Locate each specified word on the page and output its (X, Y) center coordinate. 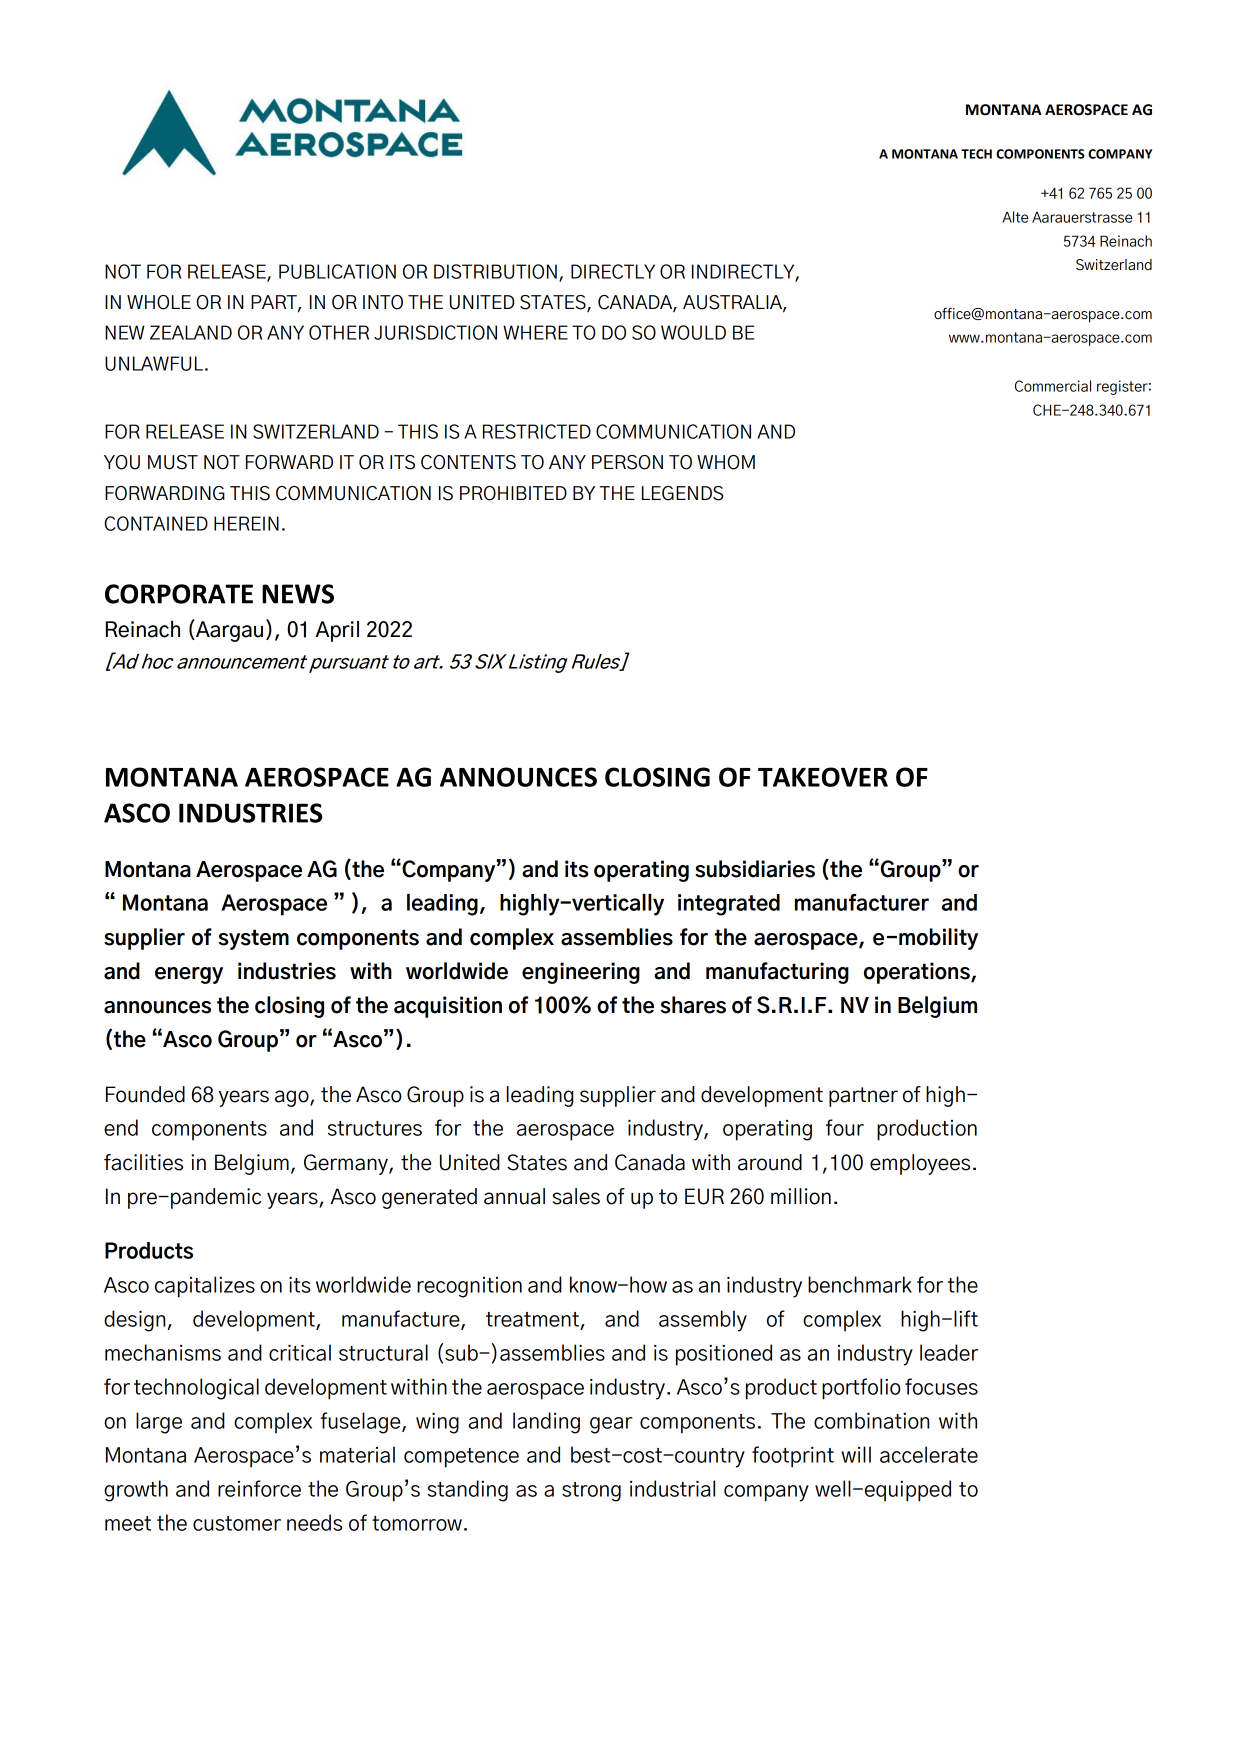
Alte (1015, 217)
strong (591, 1492)
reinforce (259, 1488)
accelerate (929, 1454)
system (253, 939)
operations (918, 973)
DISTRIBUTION (495, 271)
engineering (581, 973)
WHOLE (159, 302)
